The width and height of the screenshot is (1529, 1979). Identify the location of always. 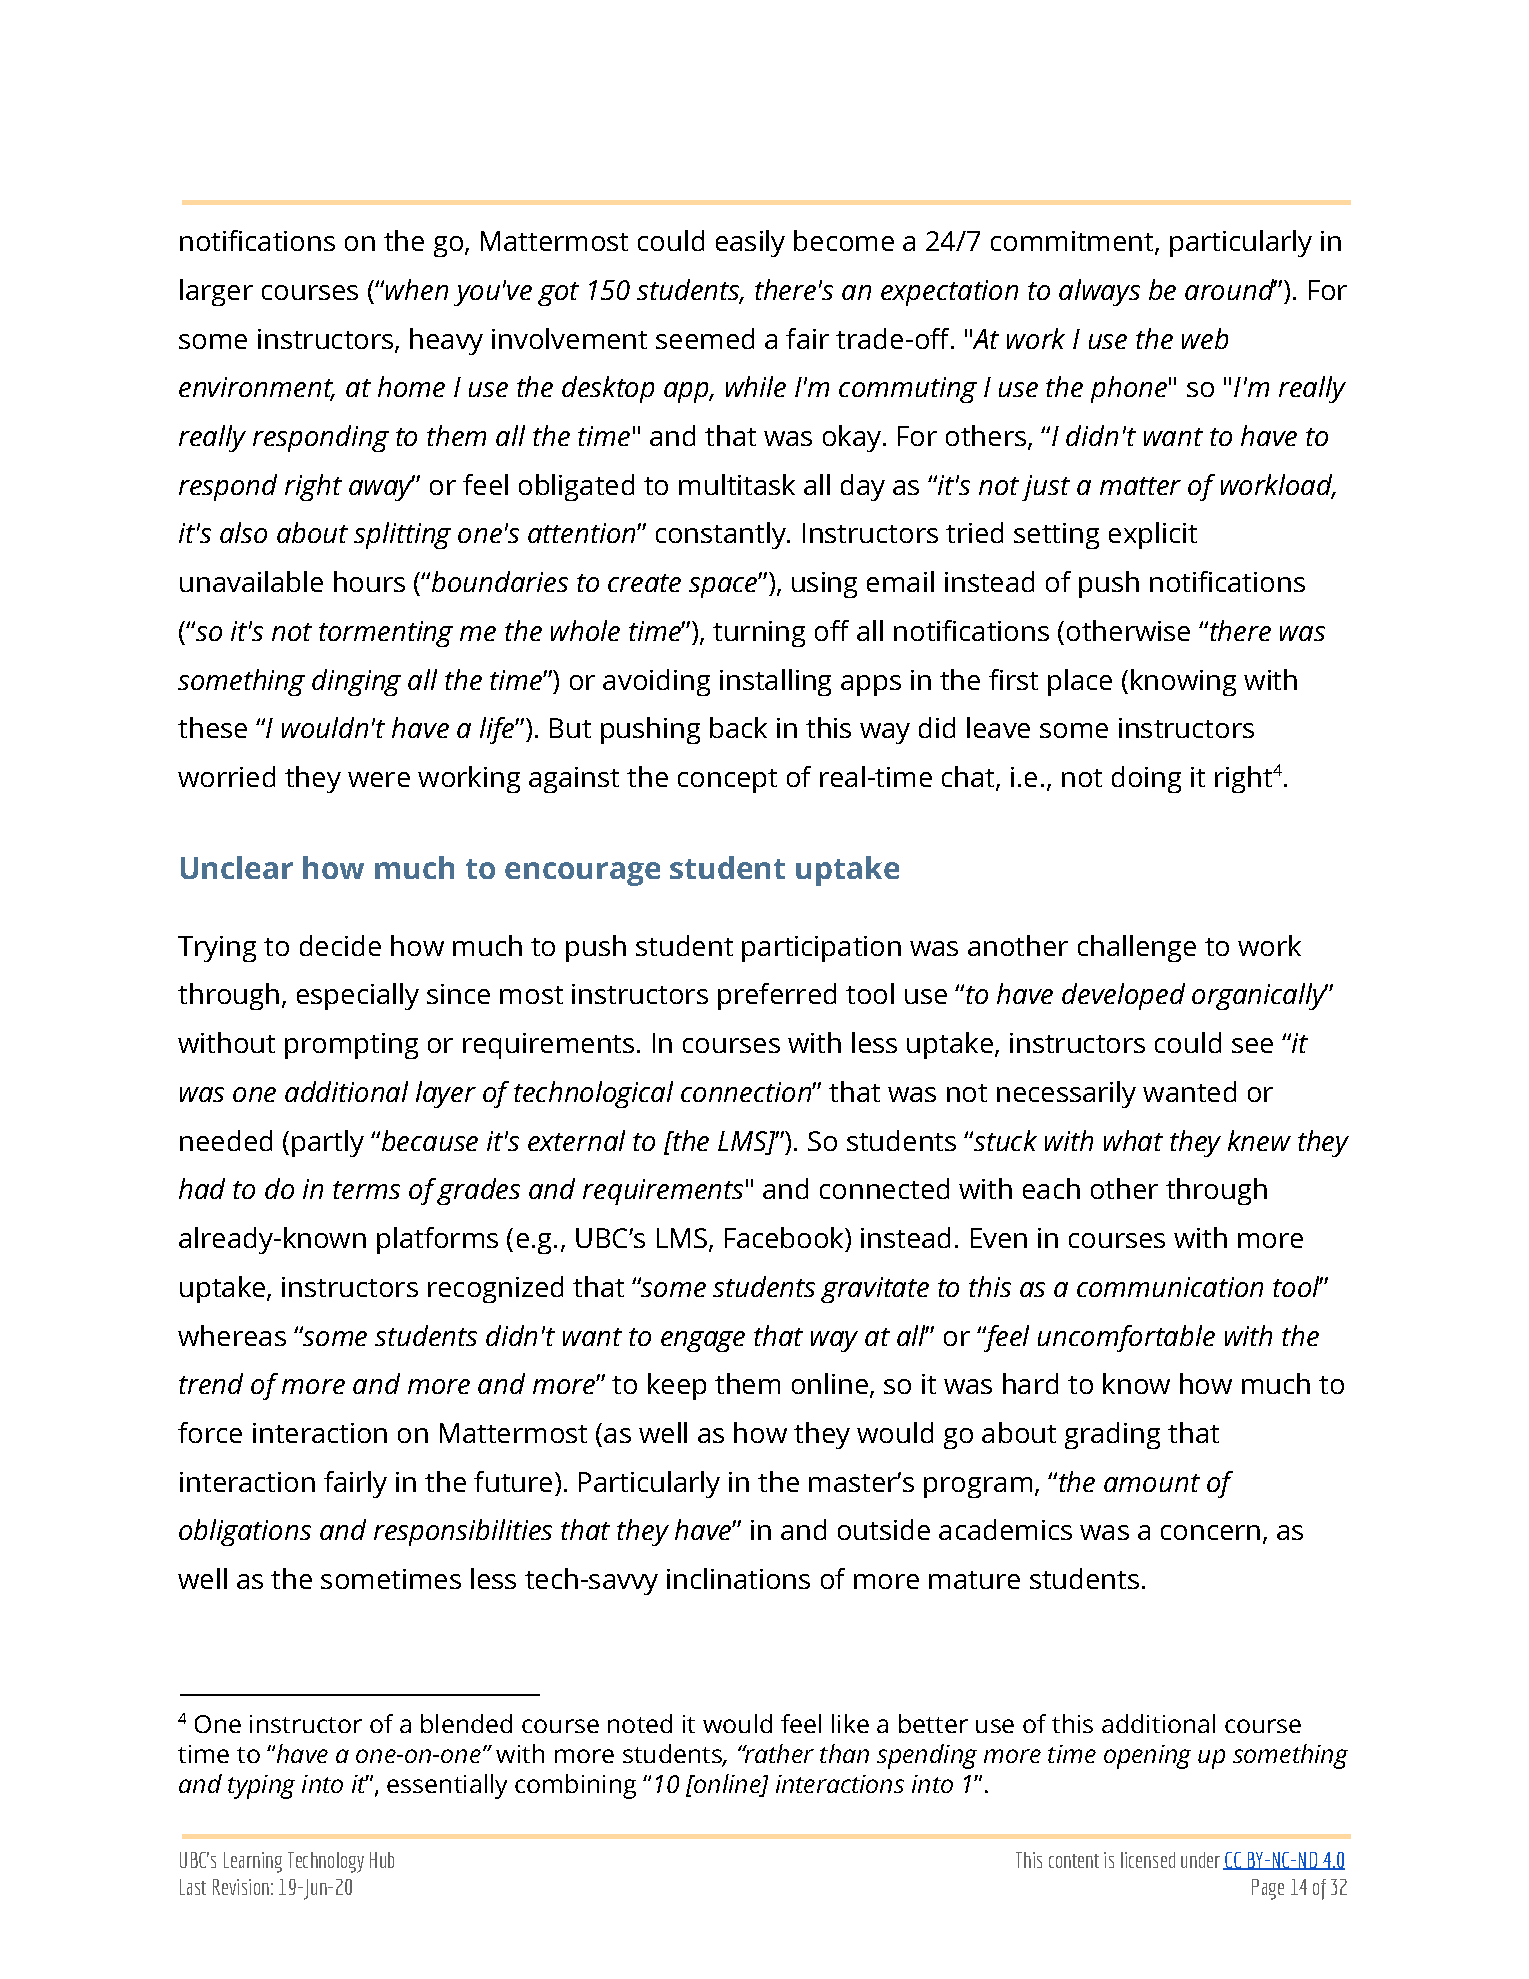
(1099, 292).
